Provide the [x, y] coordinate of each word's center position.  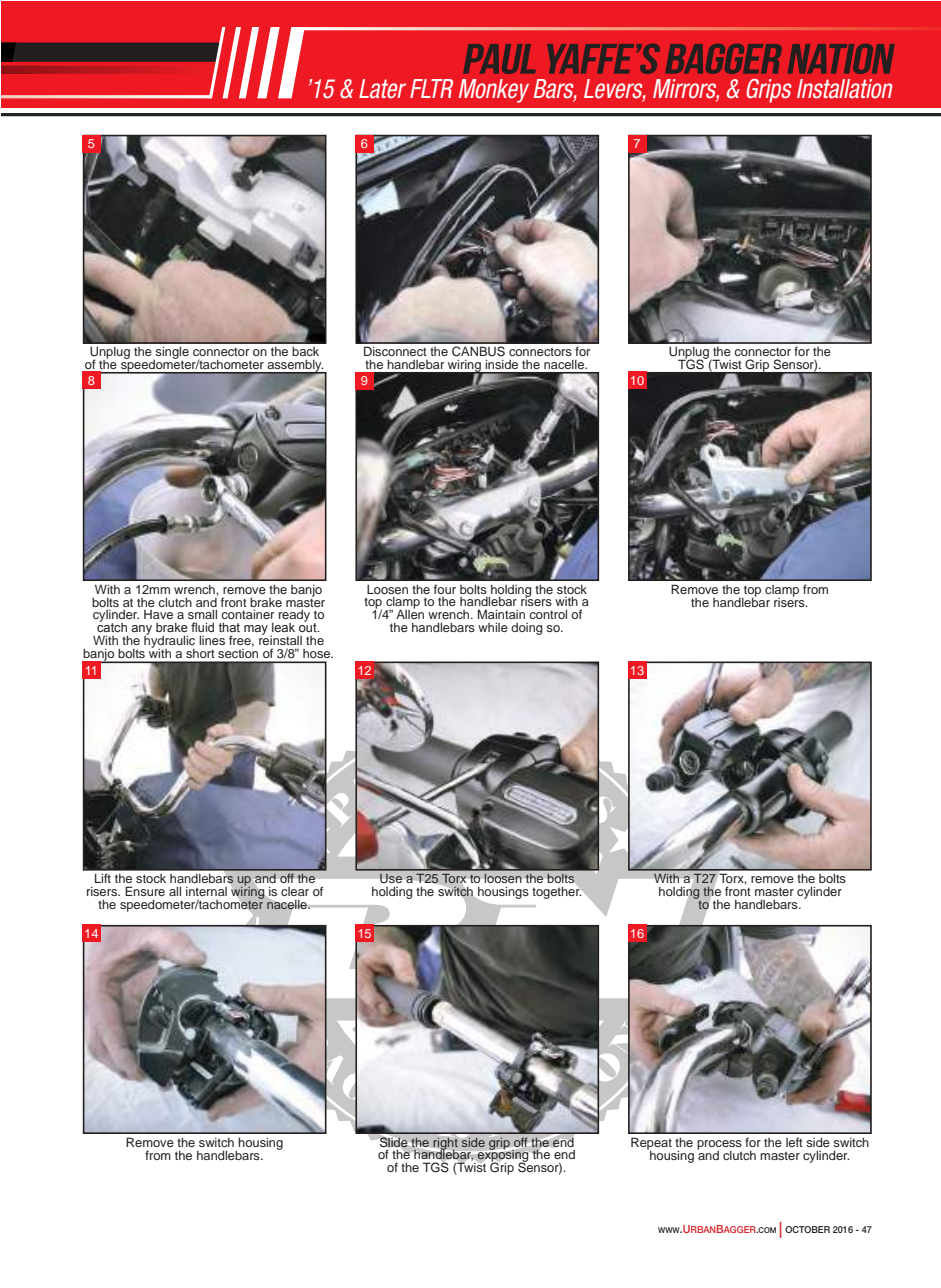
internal [206, 891]
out [309, 626]
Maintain [501, 614]
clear [295, 891]
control [548, 614]
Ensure [145, 891]
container [247, 614]
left [794, 1142]
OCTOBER [807, 1229]
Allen [410, 613]
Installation [844, 89]
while [493, 627]
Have [158, 614]
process [719, 1146]
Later [382, 89]
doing [526, 629]
